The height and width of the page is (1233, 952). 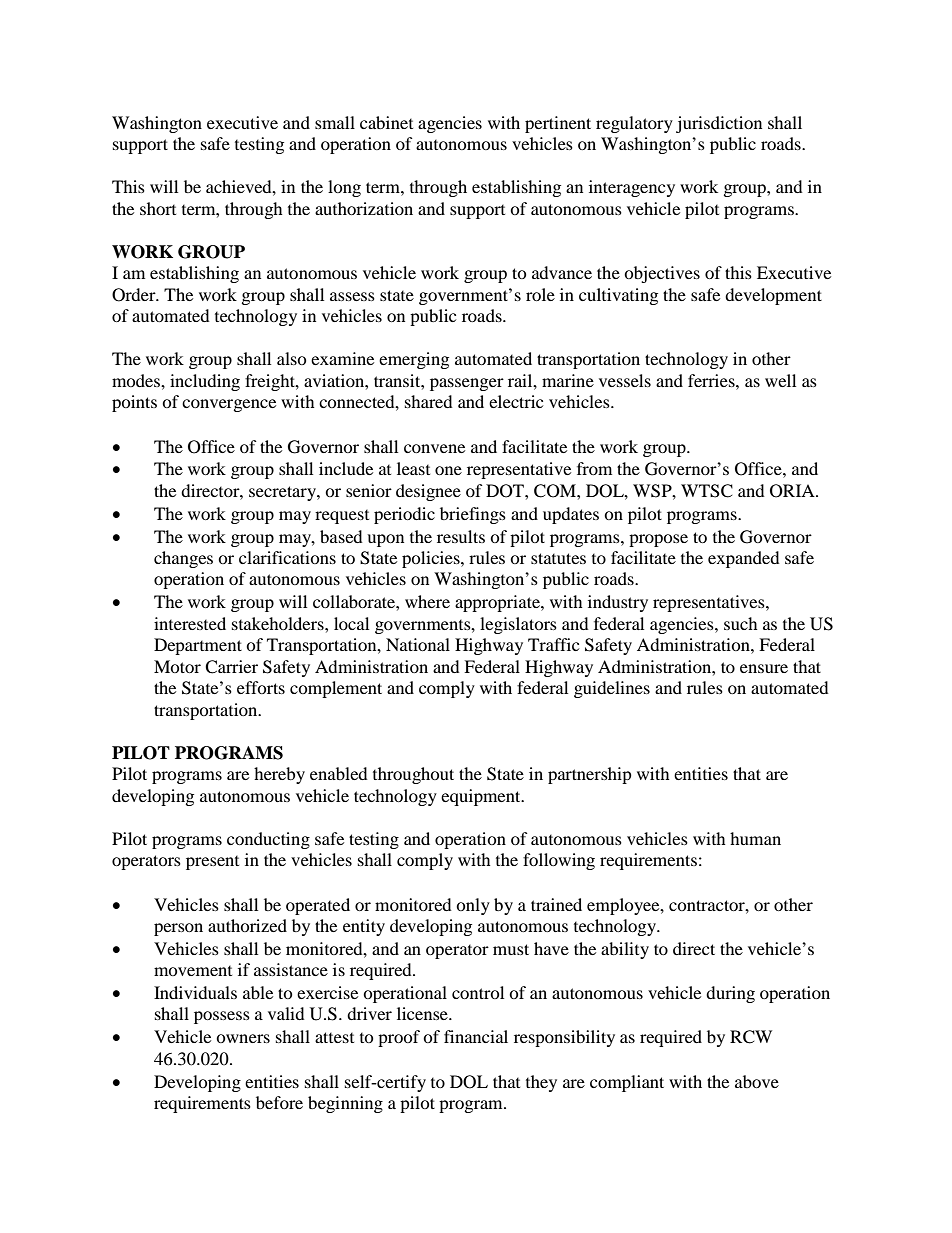 What do you see at coordinates (498, 603) in the page?
I see `appropriate` at bounding box center [498, 603].
